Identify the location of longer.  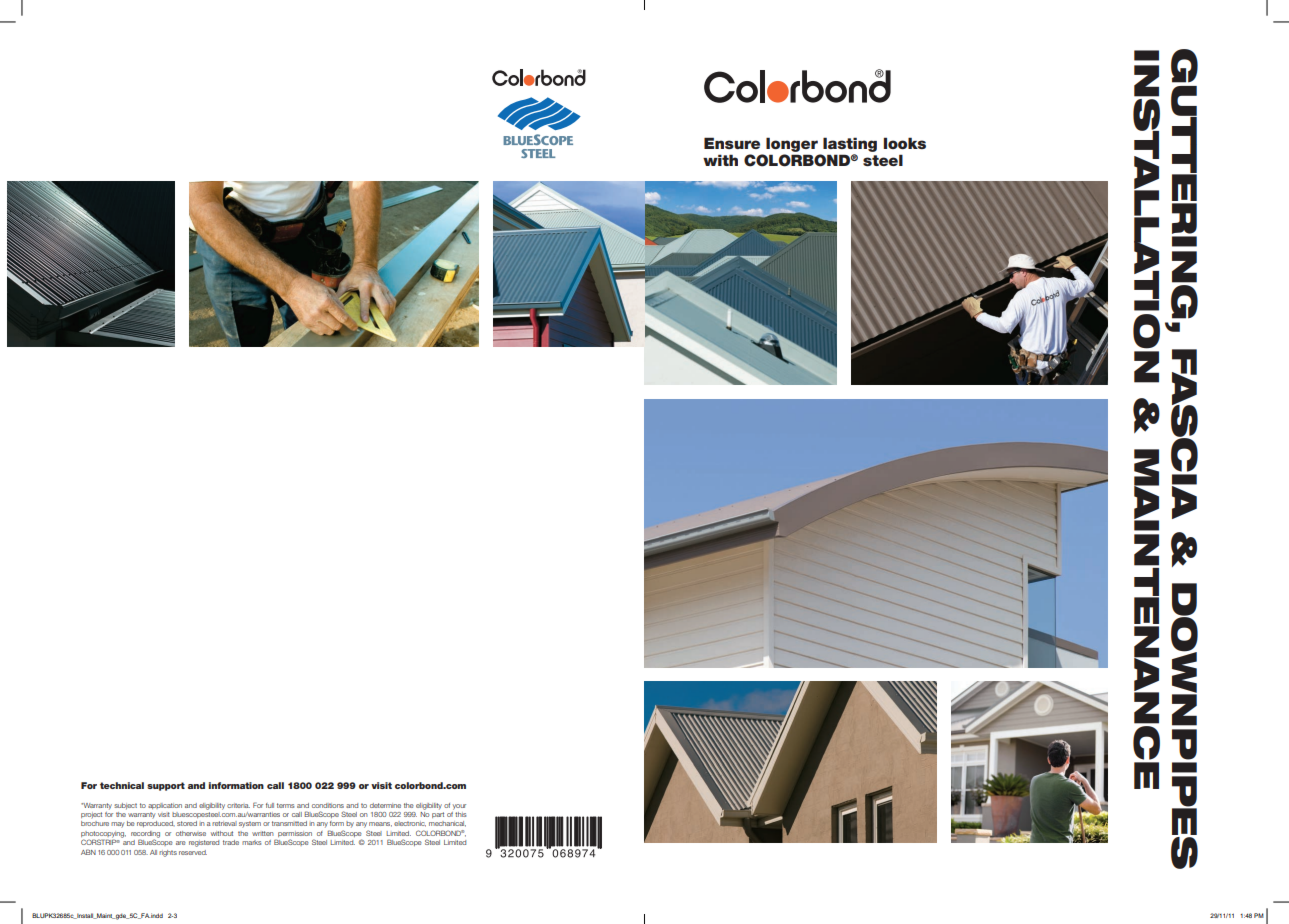
(792, 144).
